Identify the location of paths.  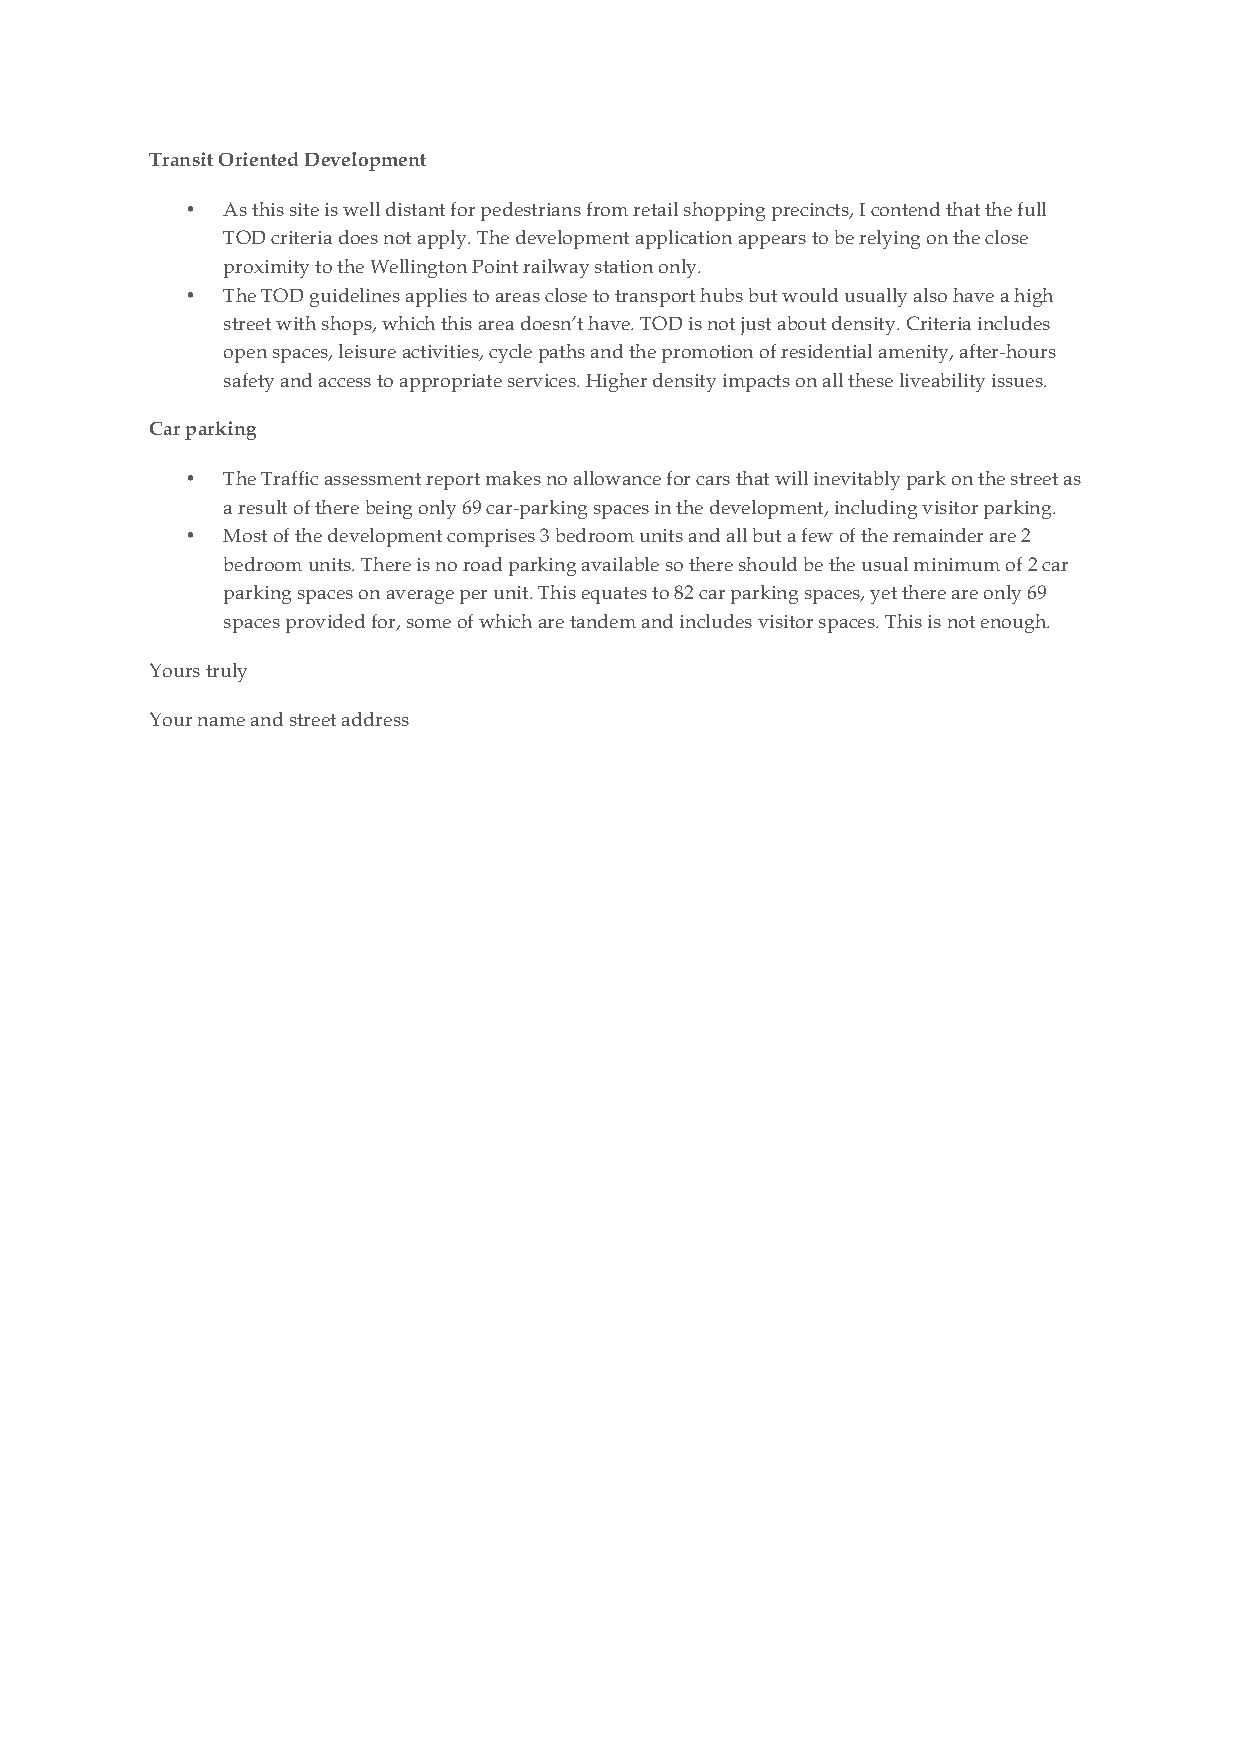
(562, 353).
